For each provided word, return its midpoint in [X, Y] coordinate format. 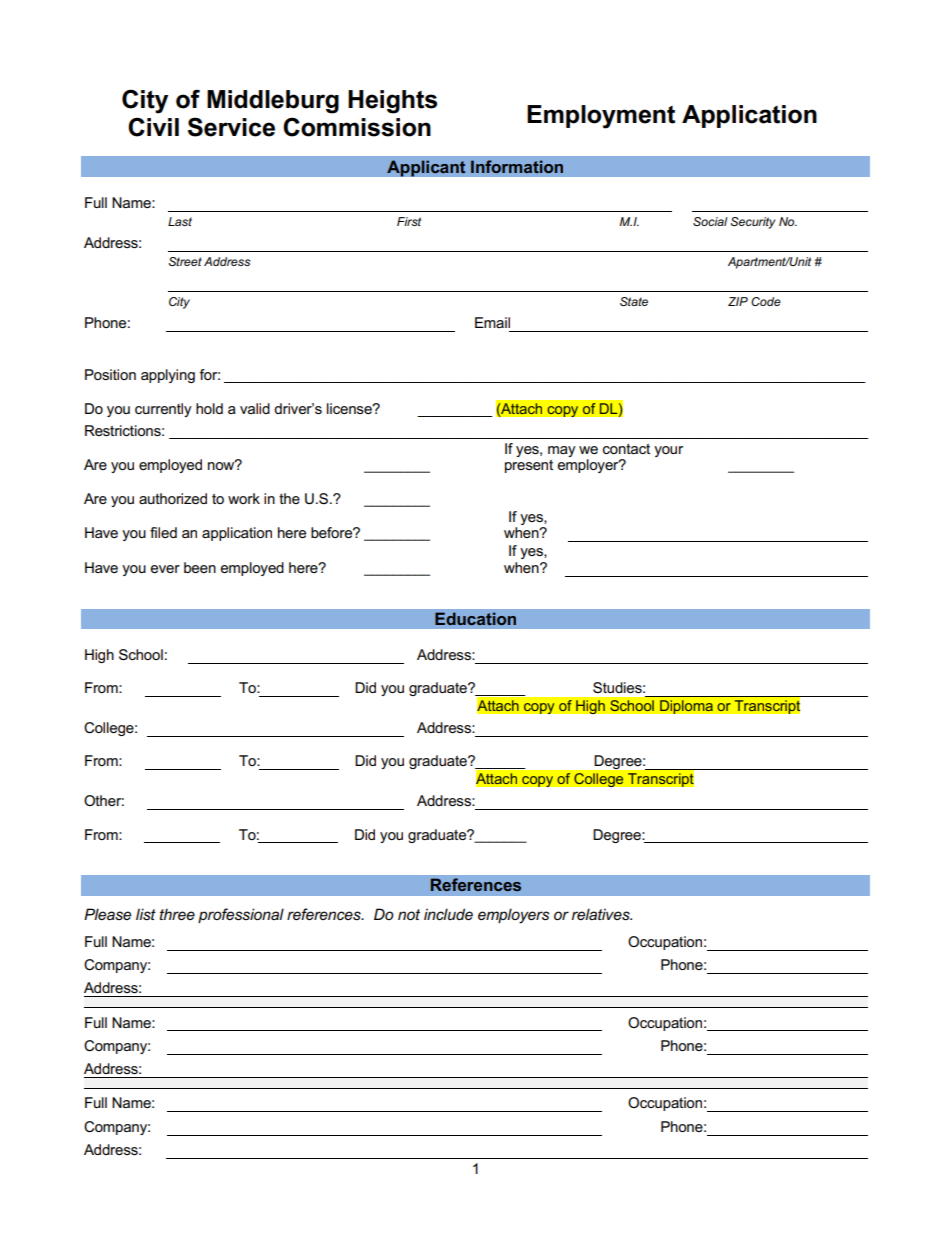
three [177, 914]
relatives [602, 914]
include [448, 914]
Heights [392, 102]
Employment [601, 117]
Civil [153, 127]
